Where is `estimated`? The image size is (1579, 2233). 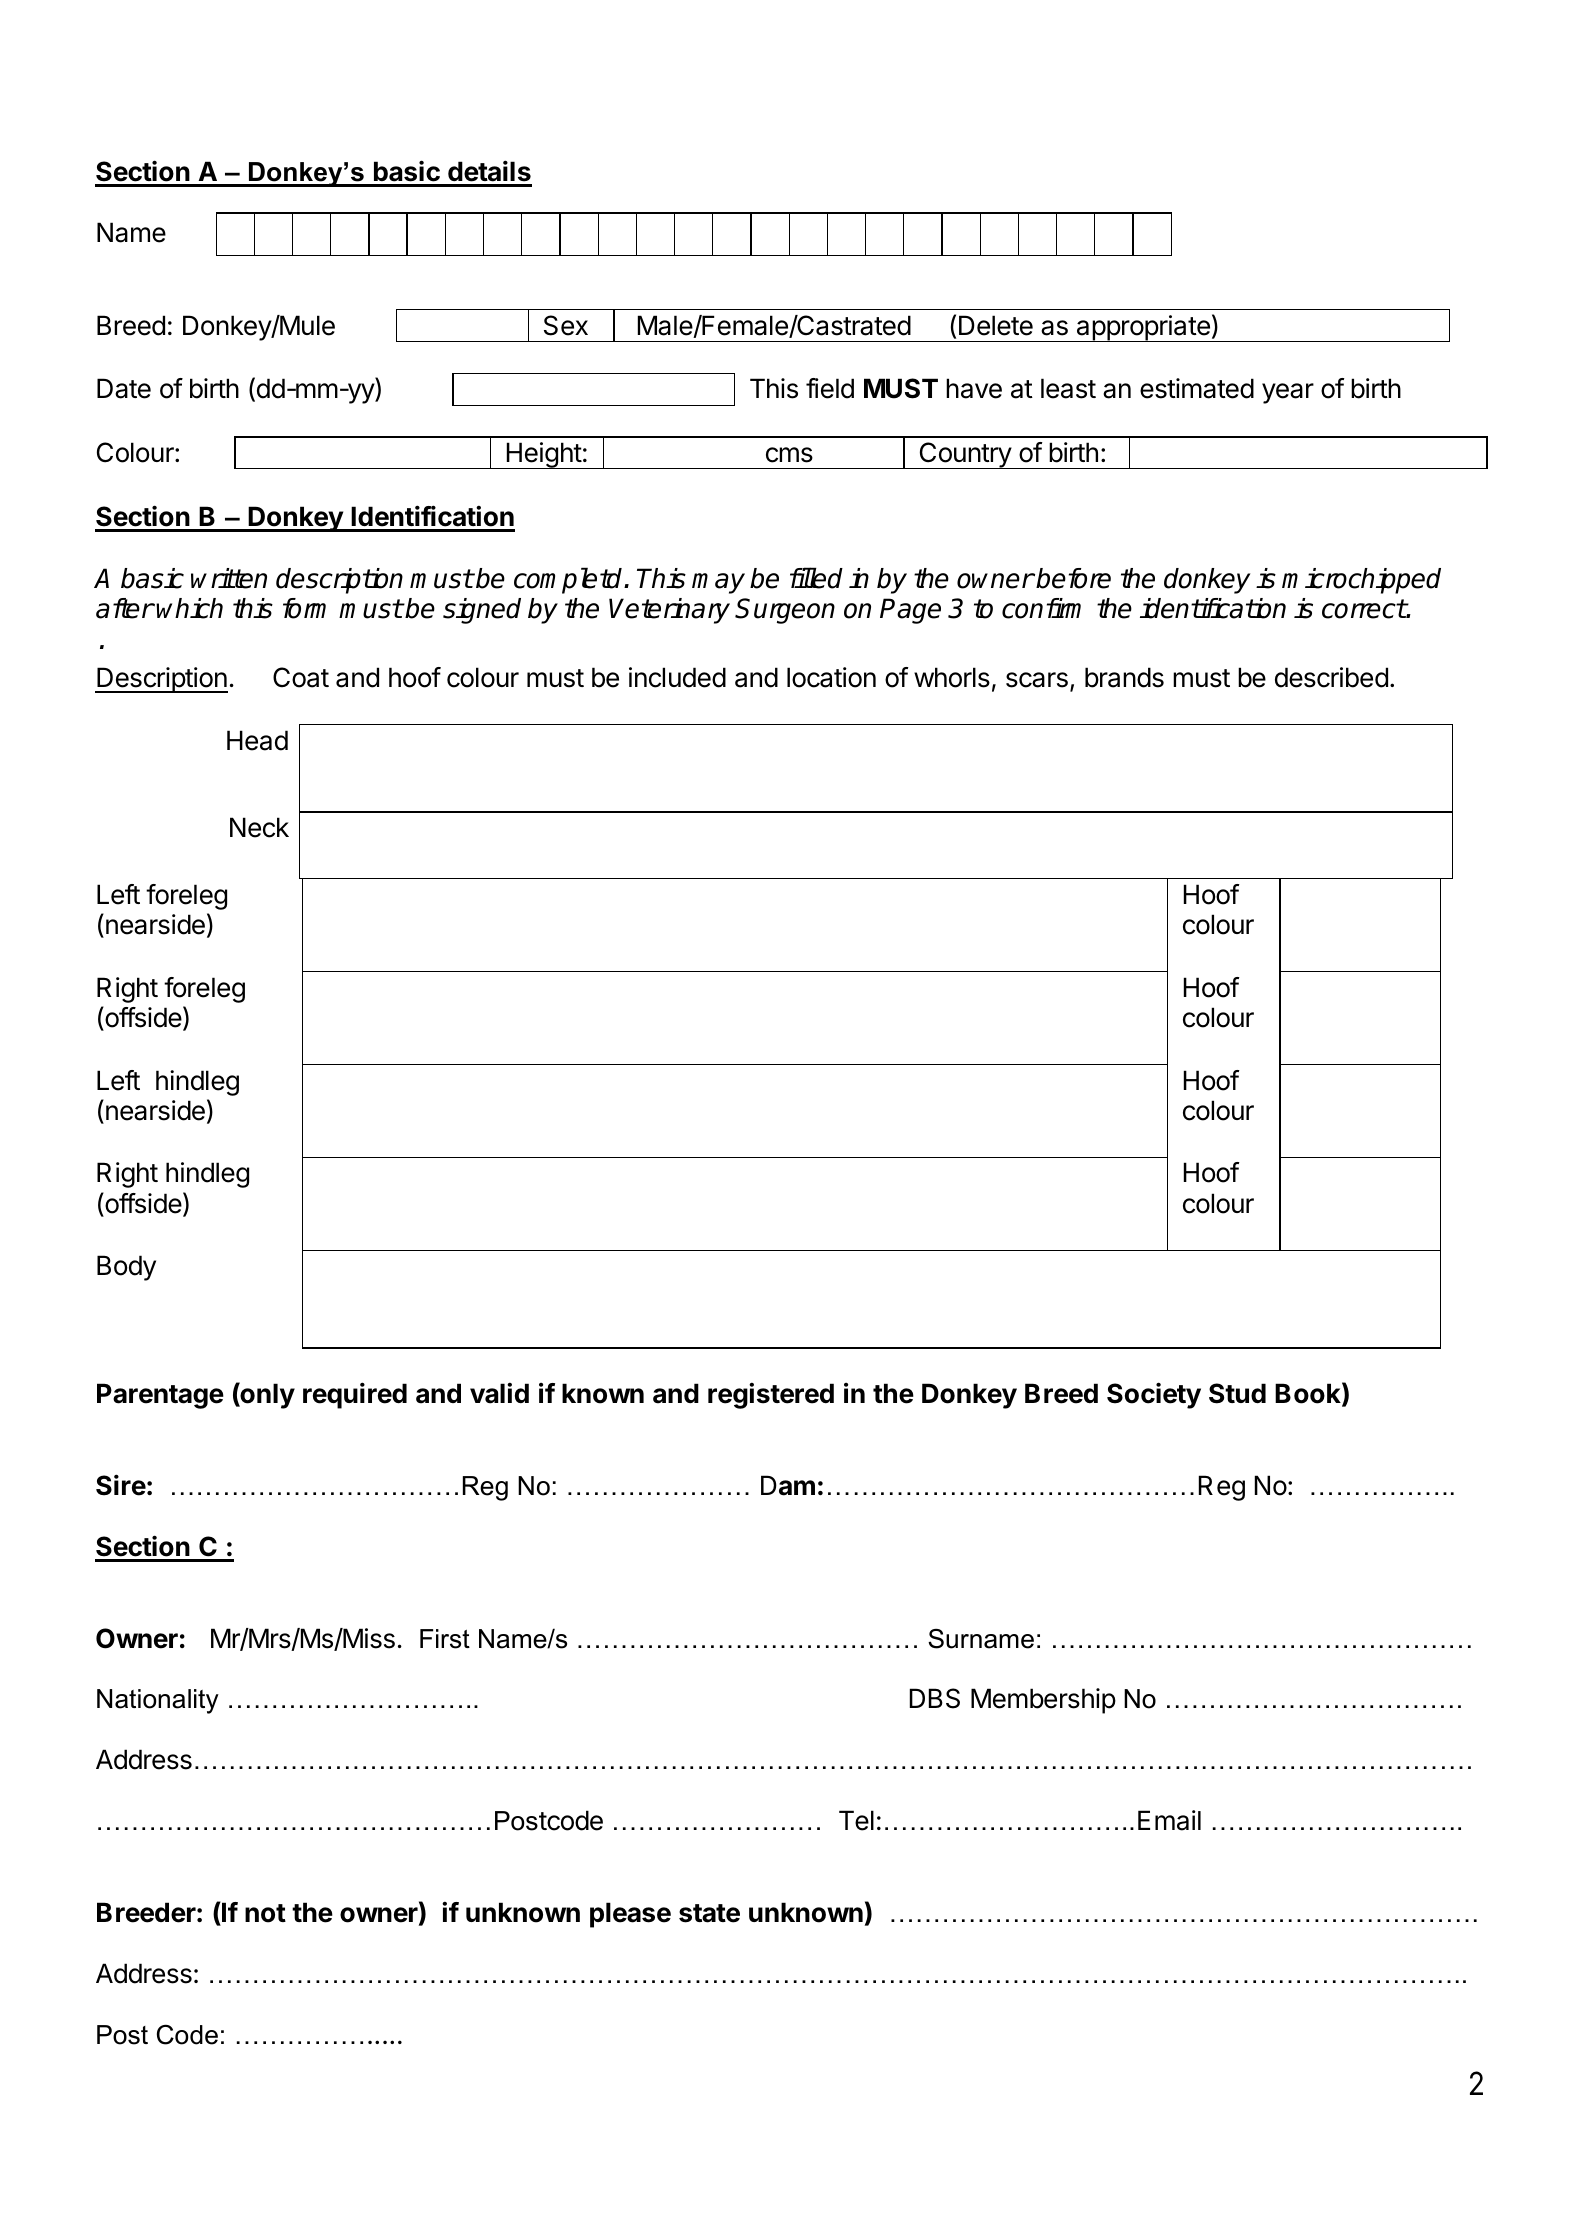 estimated is located at coordinates (1197, 388).
